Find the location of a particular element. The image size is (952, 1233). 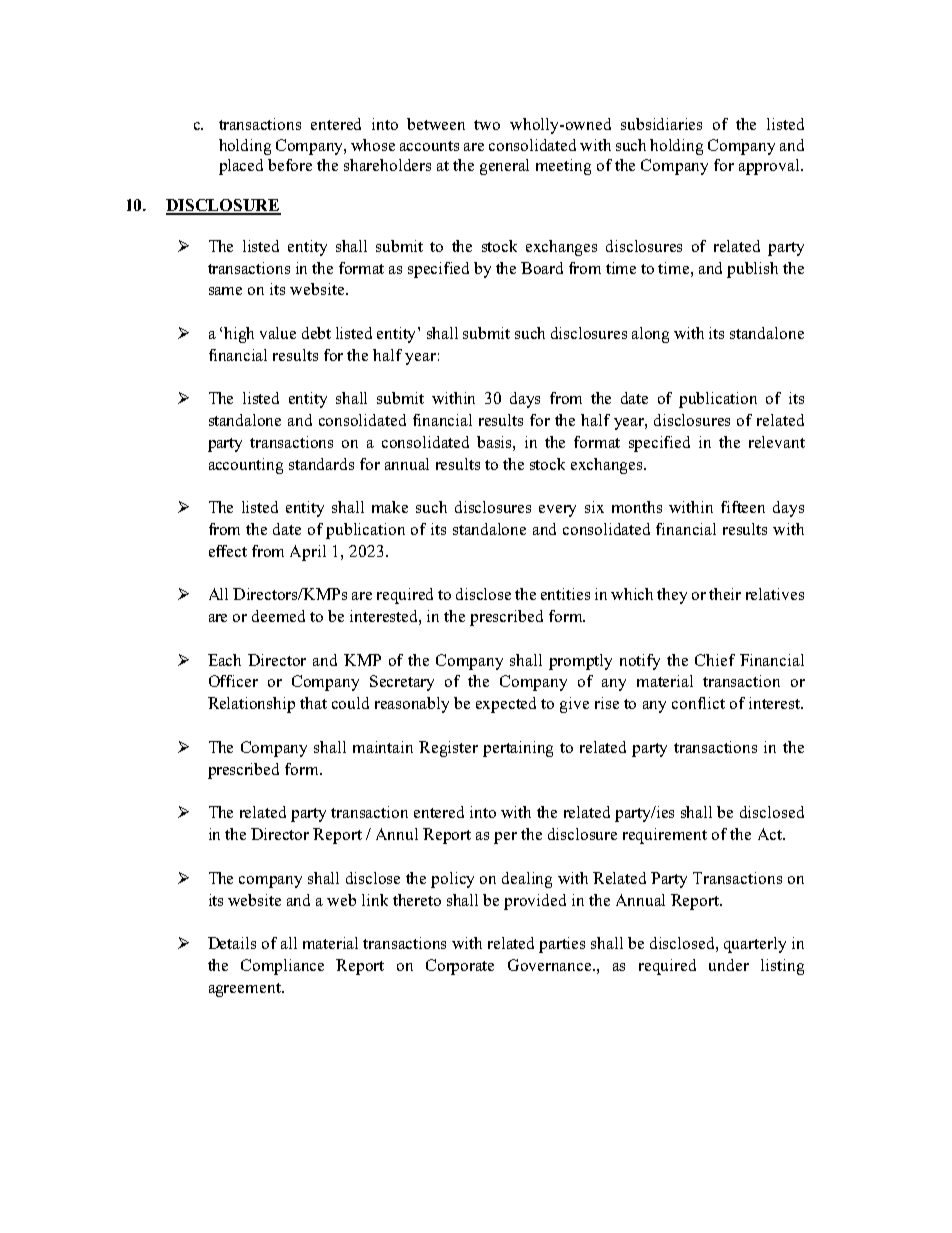

approval is located at coordinates (770, 167).
